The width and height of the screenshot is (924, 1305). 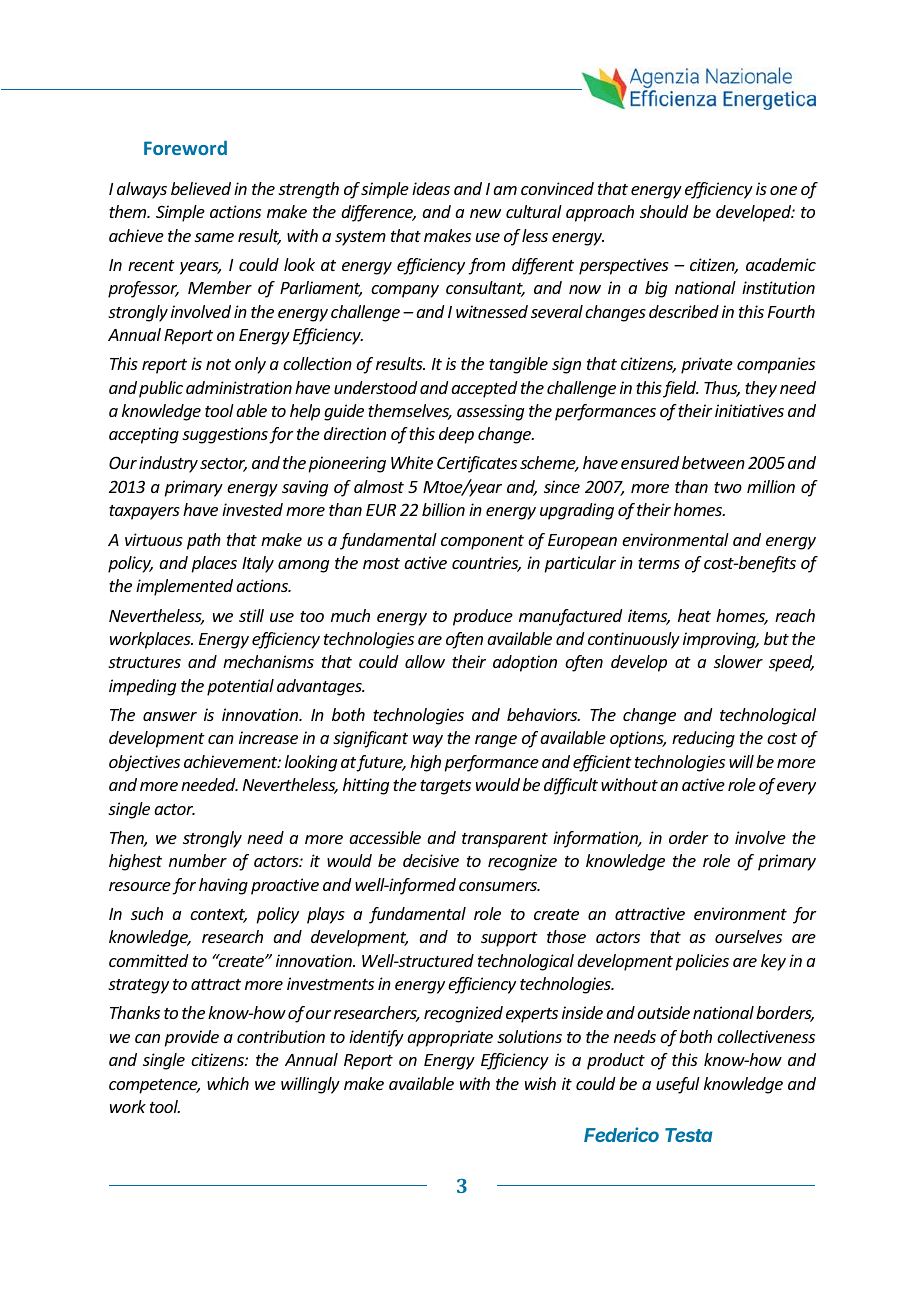 What do you see at coordinates (201, 188) in the screenshot?
I see `believed` at bounding box center [201, 188].
